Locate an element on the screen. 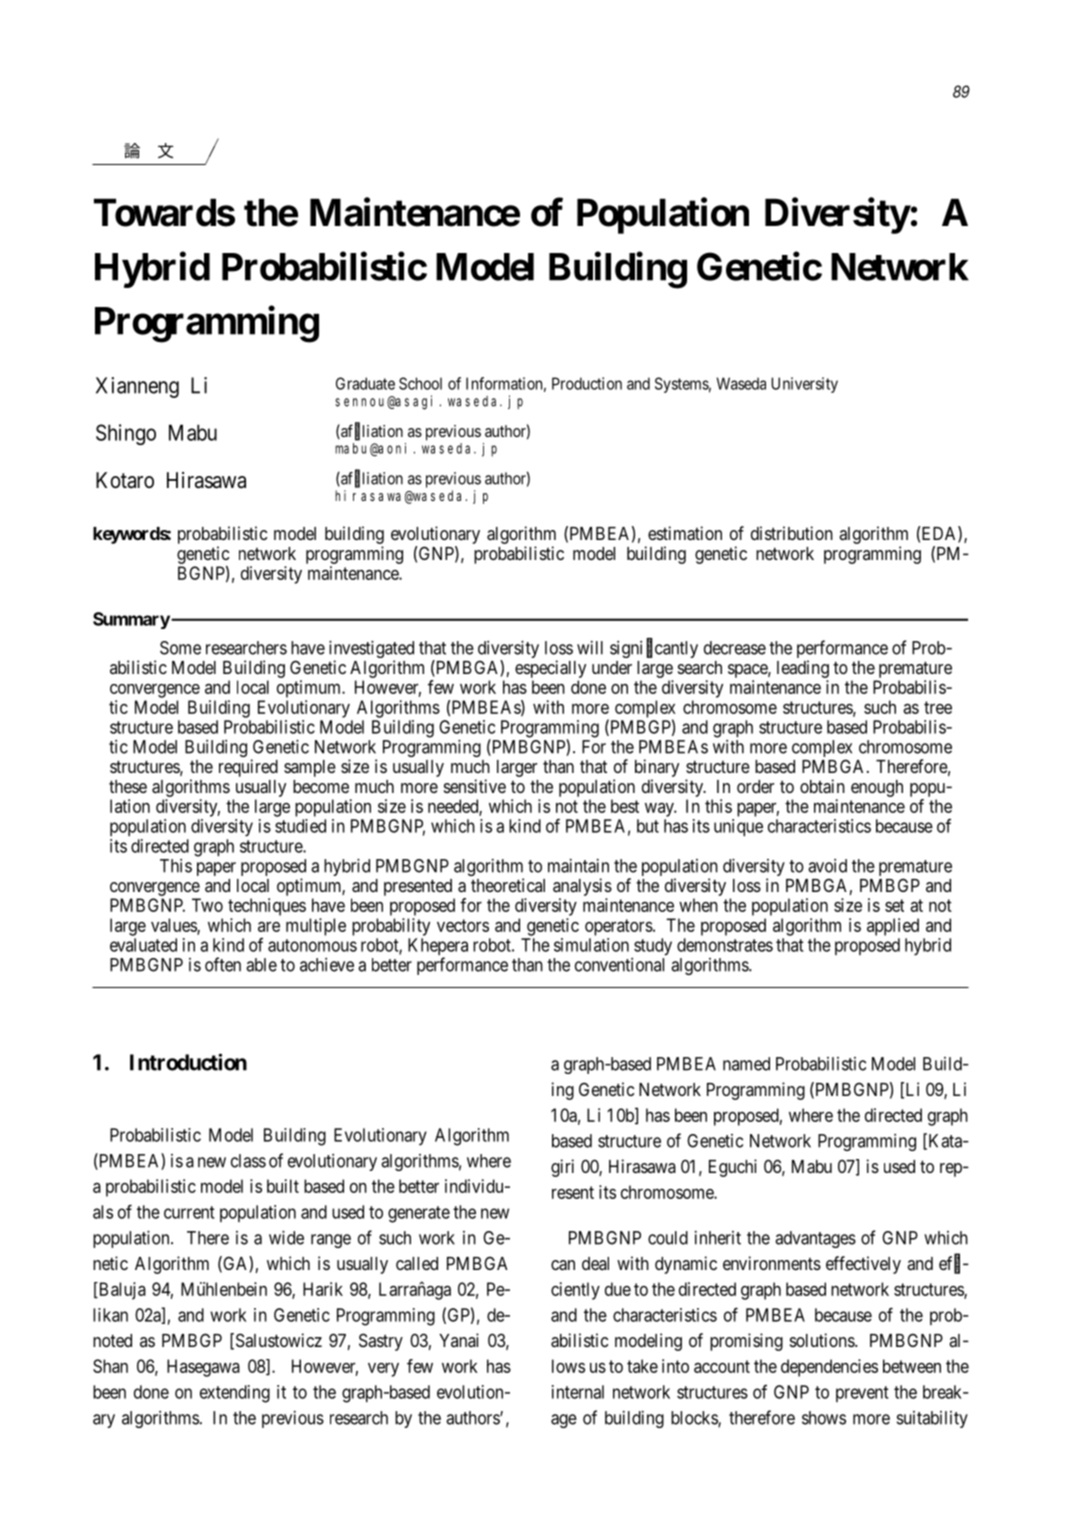 The width and height of the screenshot is (1078, 1525). applied is located at coordinates (893, 927).
